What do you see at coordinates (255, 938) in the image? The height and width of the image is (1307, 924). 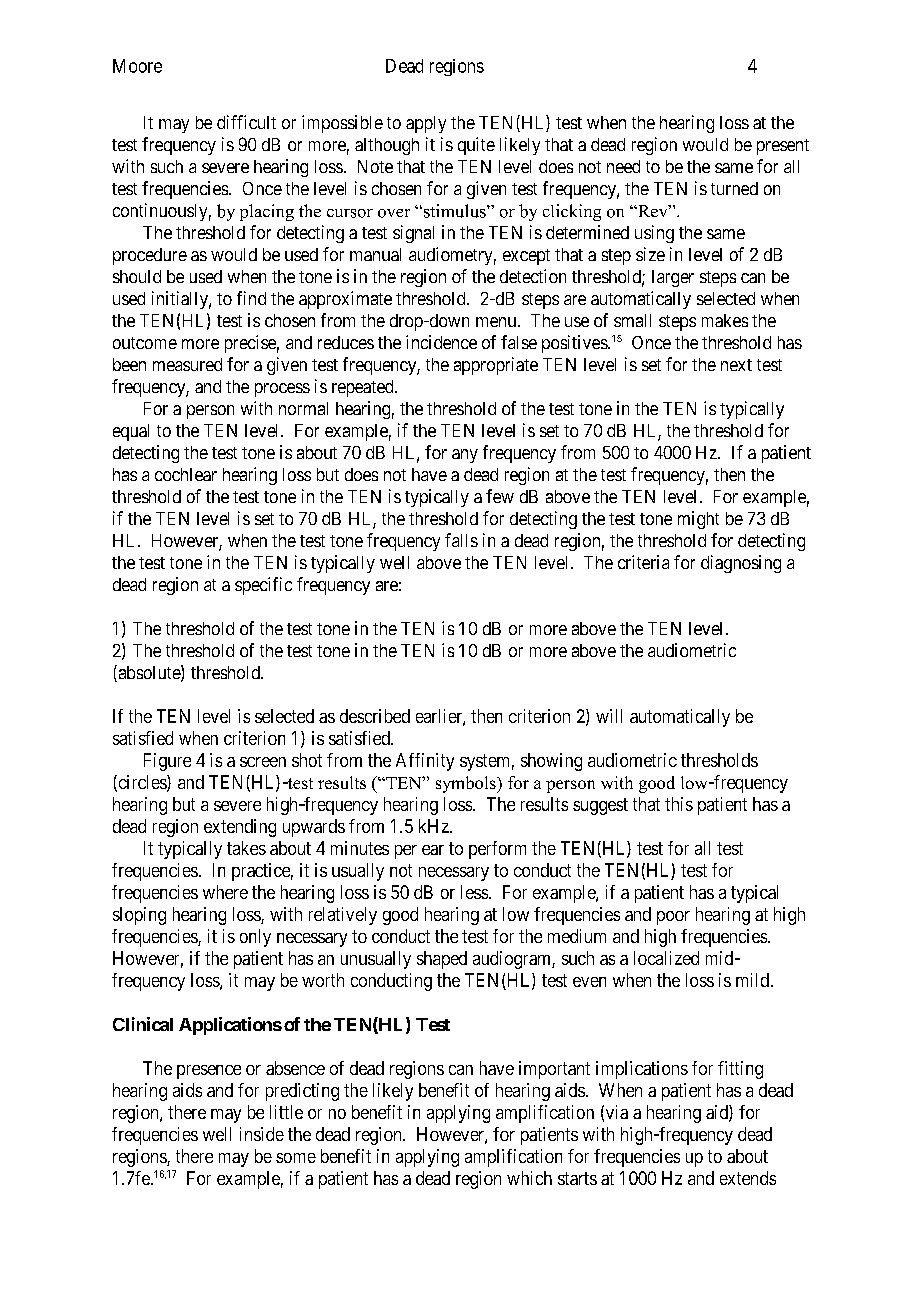 I see `only` at bounding box center [255, 938].
